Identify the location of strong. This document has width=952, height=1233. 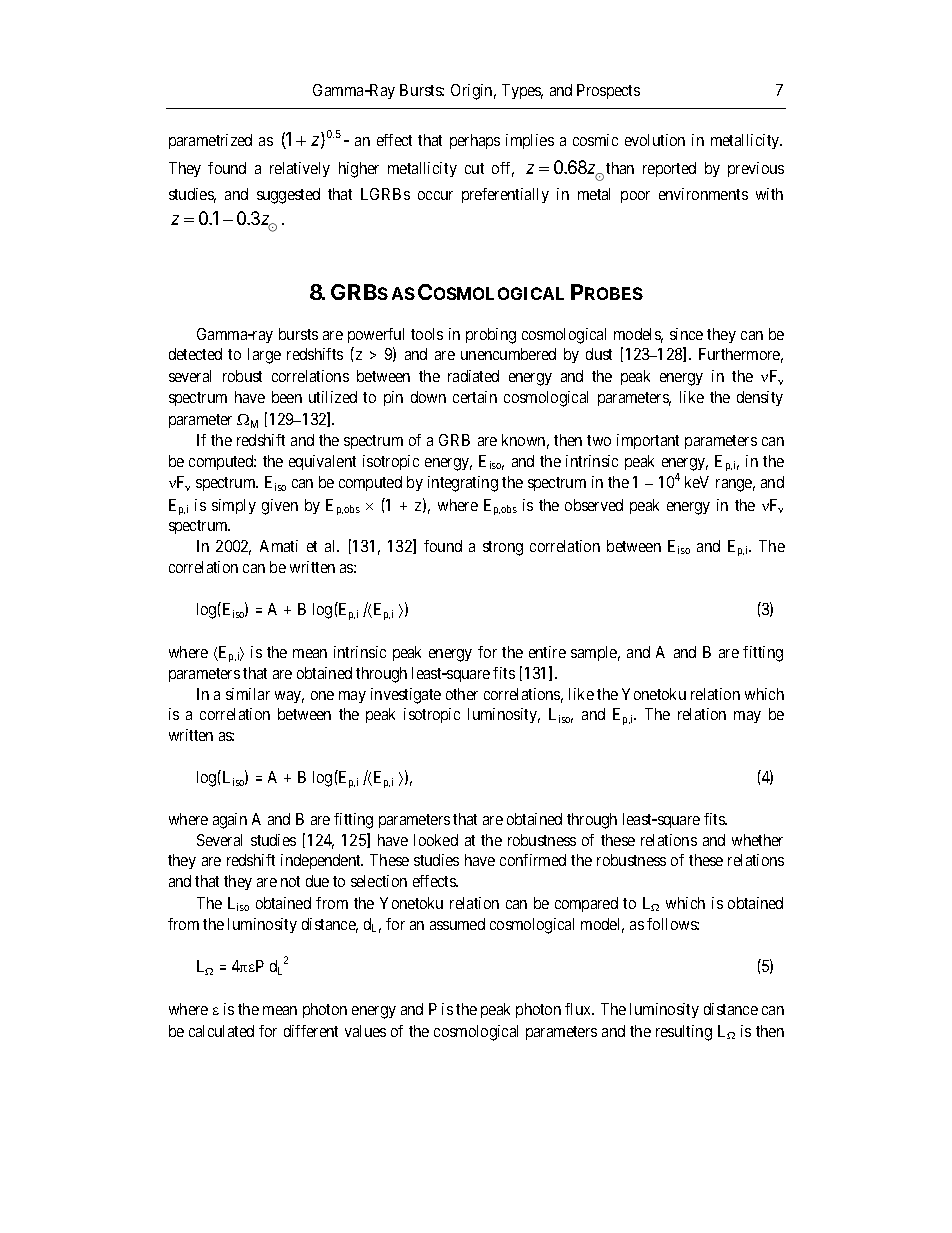
(503, 548).
